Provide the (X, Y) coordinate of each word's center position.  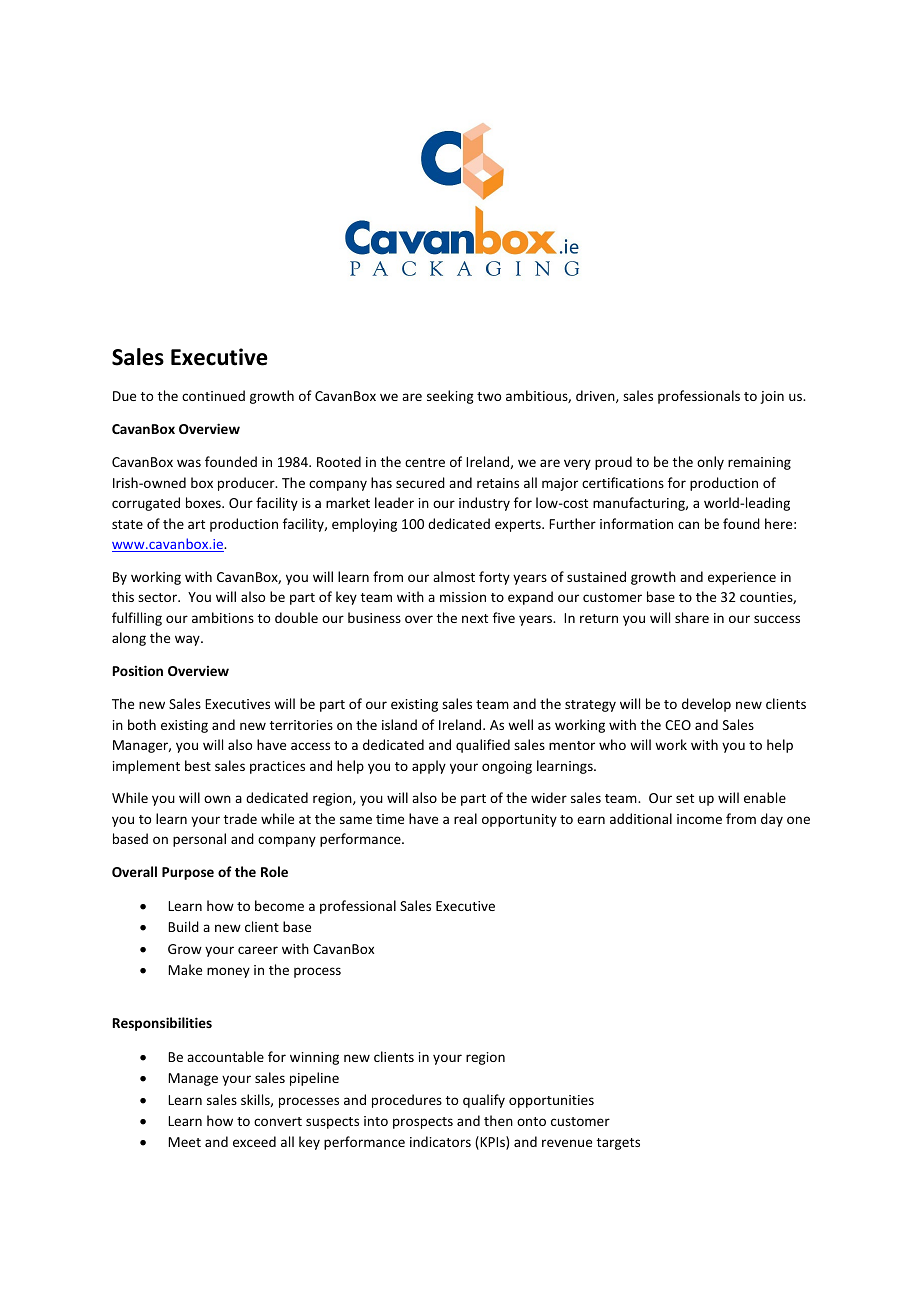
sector (159, 597)
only (710, 463)
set (685, 798)
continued (213, 395)
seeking (450, 397)
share (692, 617)
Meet (184, 1142)
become (279, 905)
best (198, 765)
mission (463, 597)
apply (429, 767)
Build (183, 926)
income (699, 819)
